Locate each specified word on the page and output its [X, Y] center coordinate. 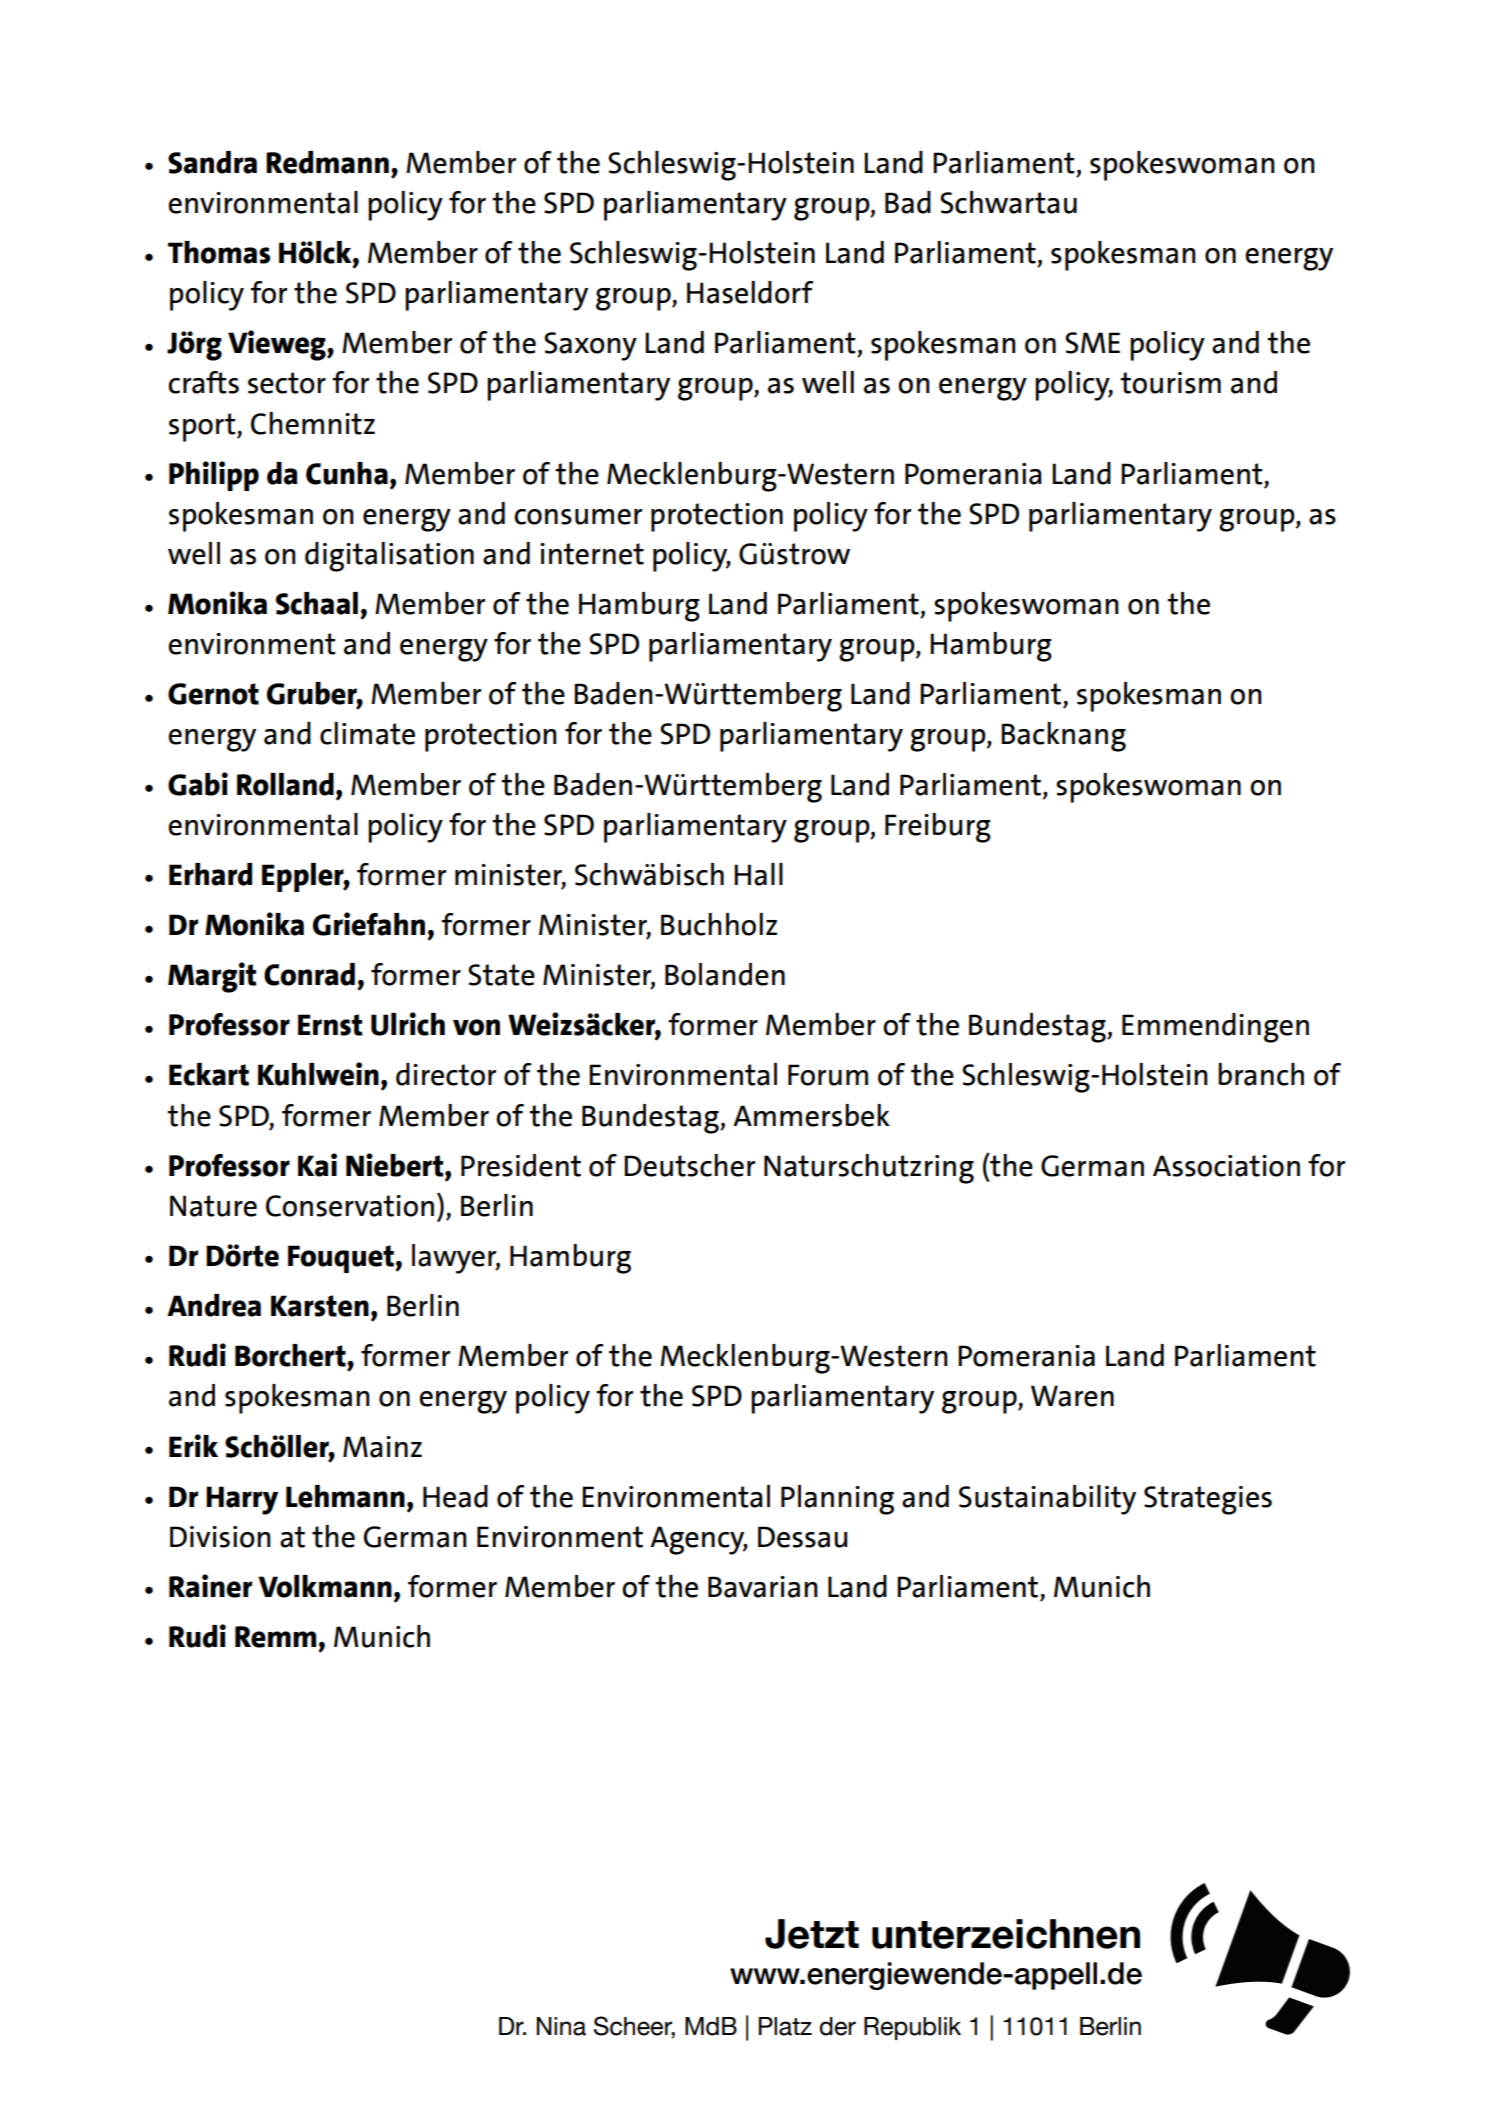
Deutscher [689, 1165]
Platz [785, 2026]
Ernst [330, 1025]
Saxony [590, 346]
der [837, 2026]
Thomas [219, 252]
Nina [561, 2026]
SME [1092, 343]
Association [1226, 1166]
